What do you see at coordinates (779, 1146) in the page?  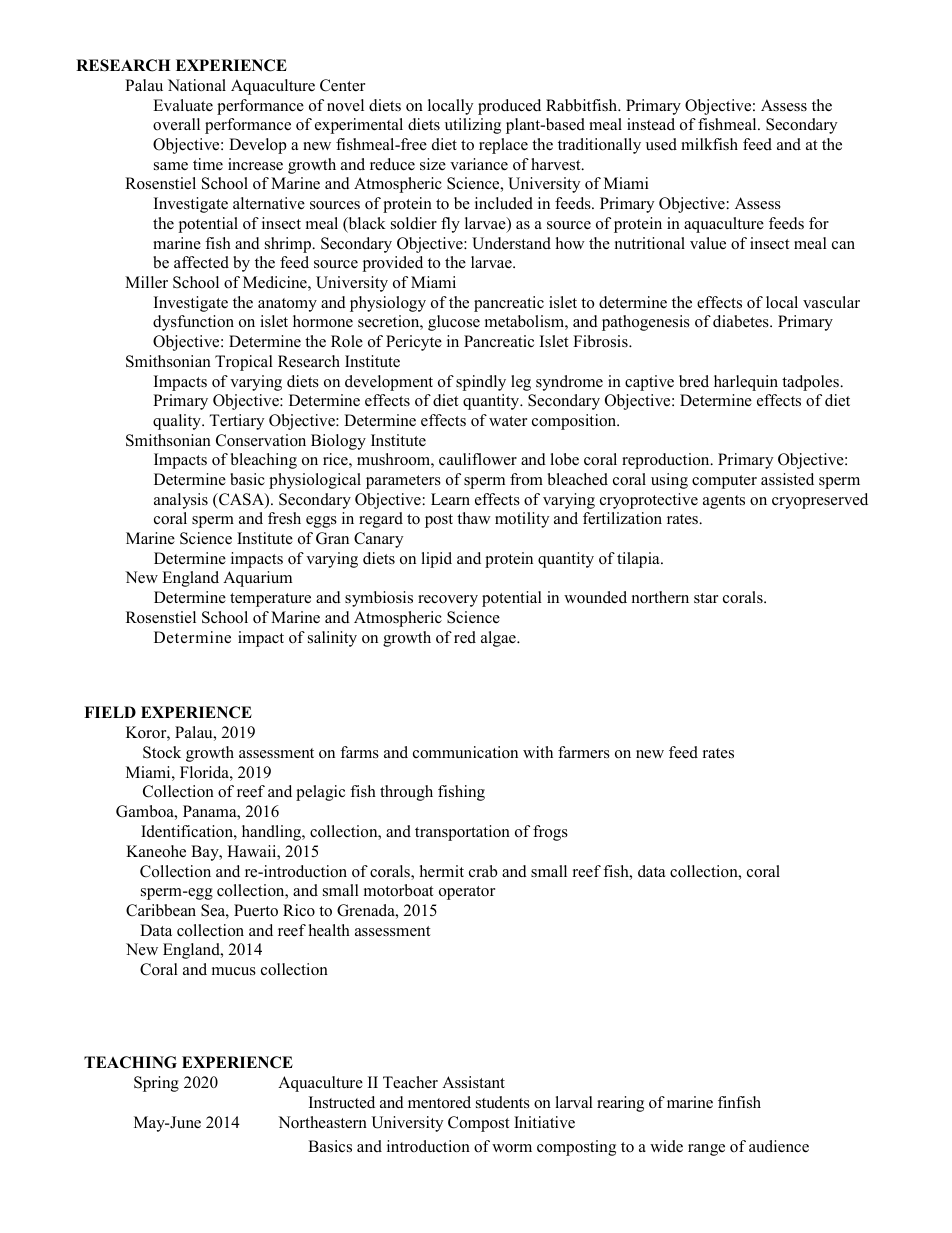 I see `audience` at bounding box center [779, 1146].
